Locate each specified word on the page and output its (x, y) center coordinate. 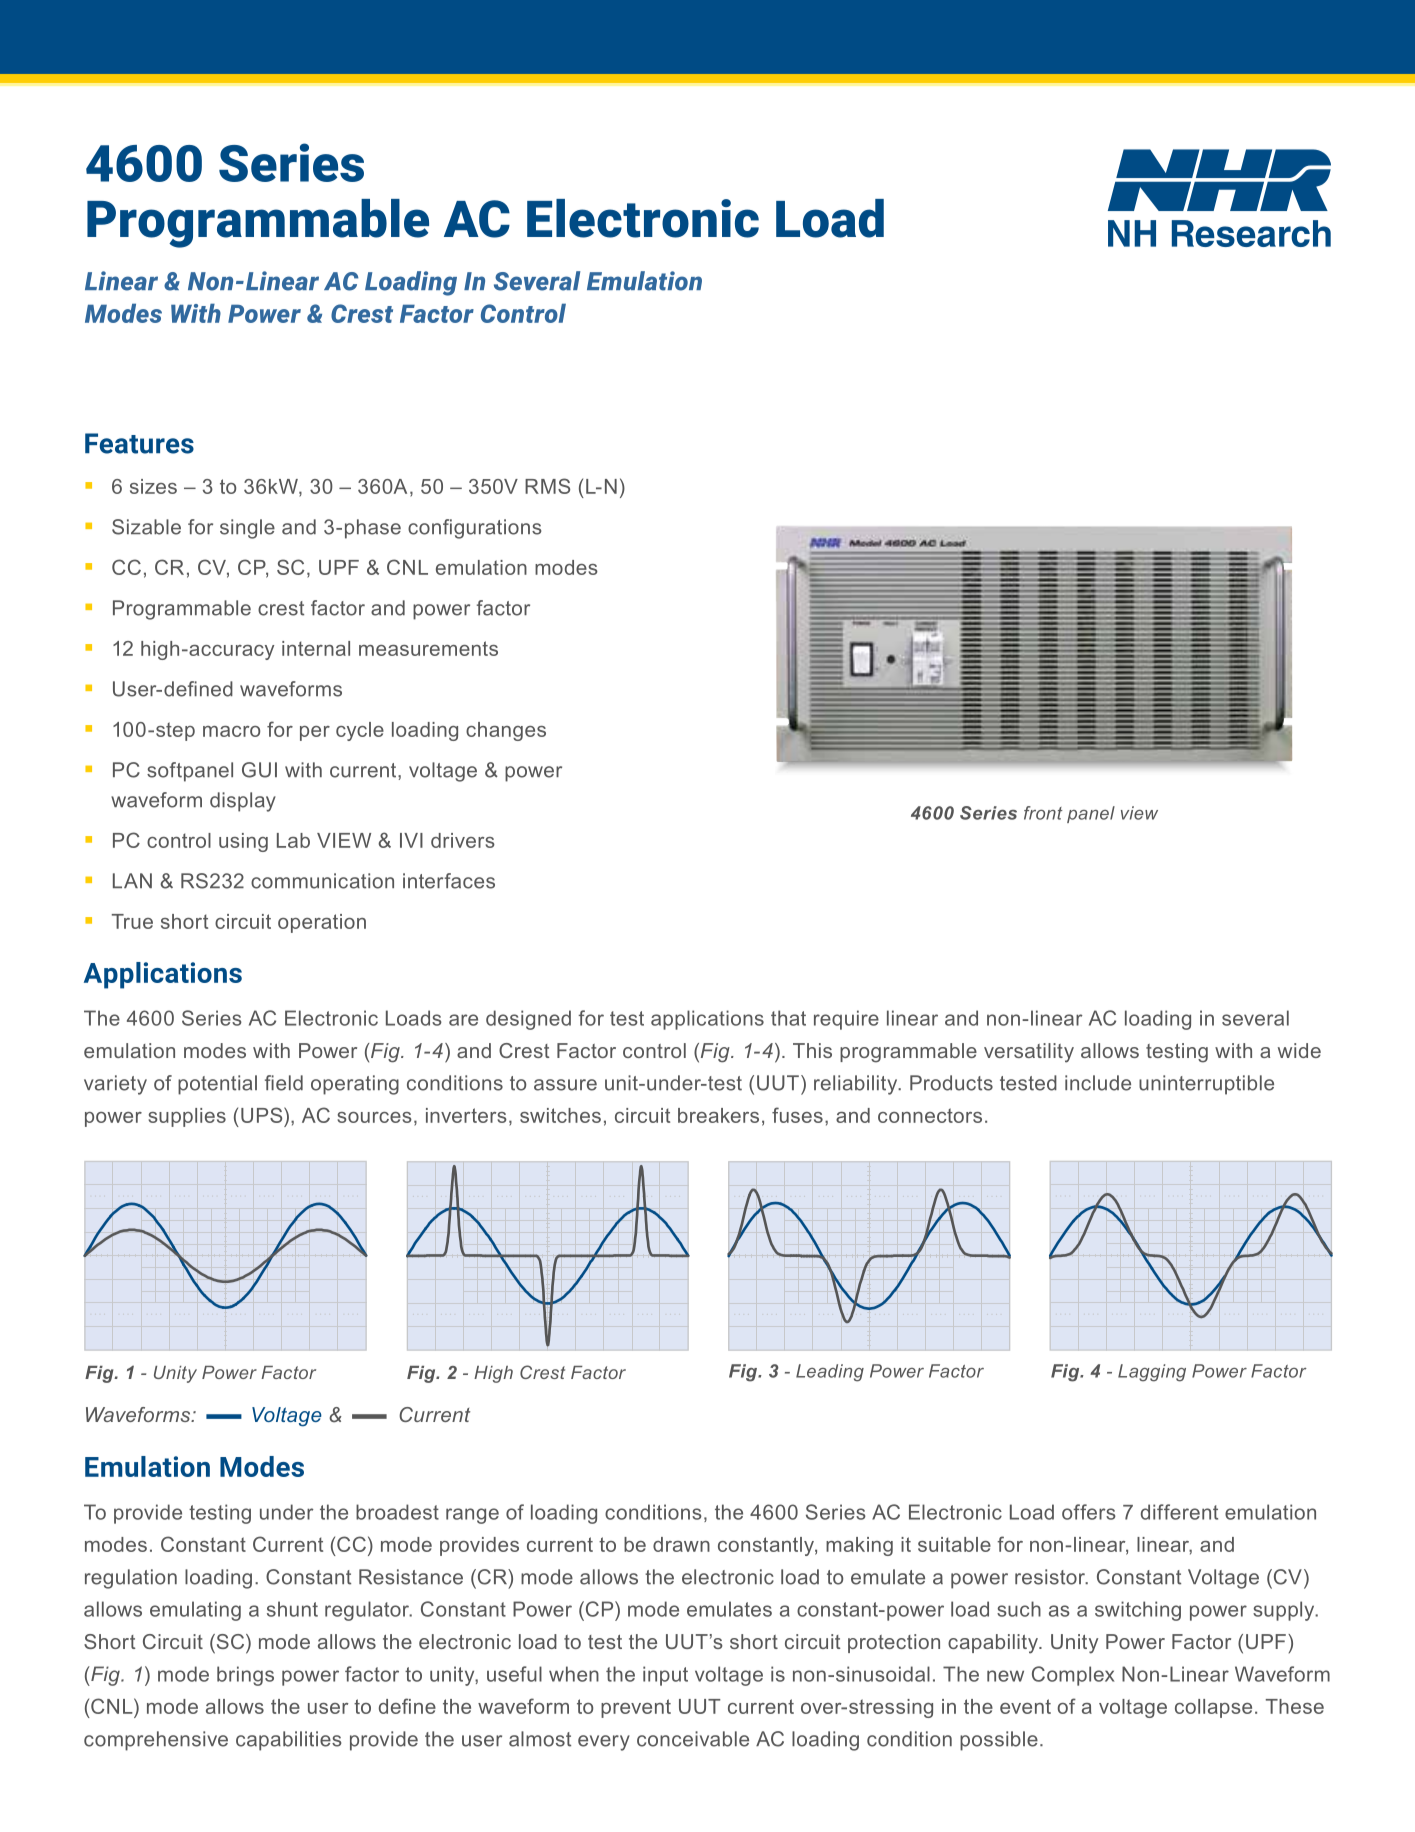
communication (322, 881)
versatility (1029, 1053)
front (1043, 813)
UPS (263, 1115)
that (788, 1018)
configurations (475, 529)
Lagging (1152, 1373)
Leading (830, 1373)
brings (245, 1676)
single (247, 529)
